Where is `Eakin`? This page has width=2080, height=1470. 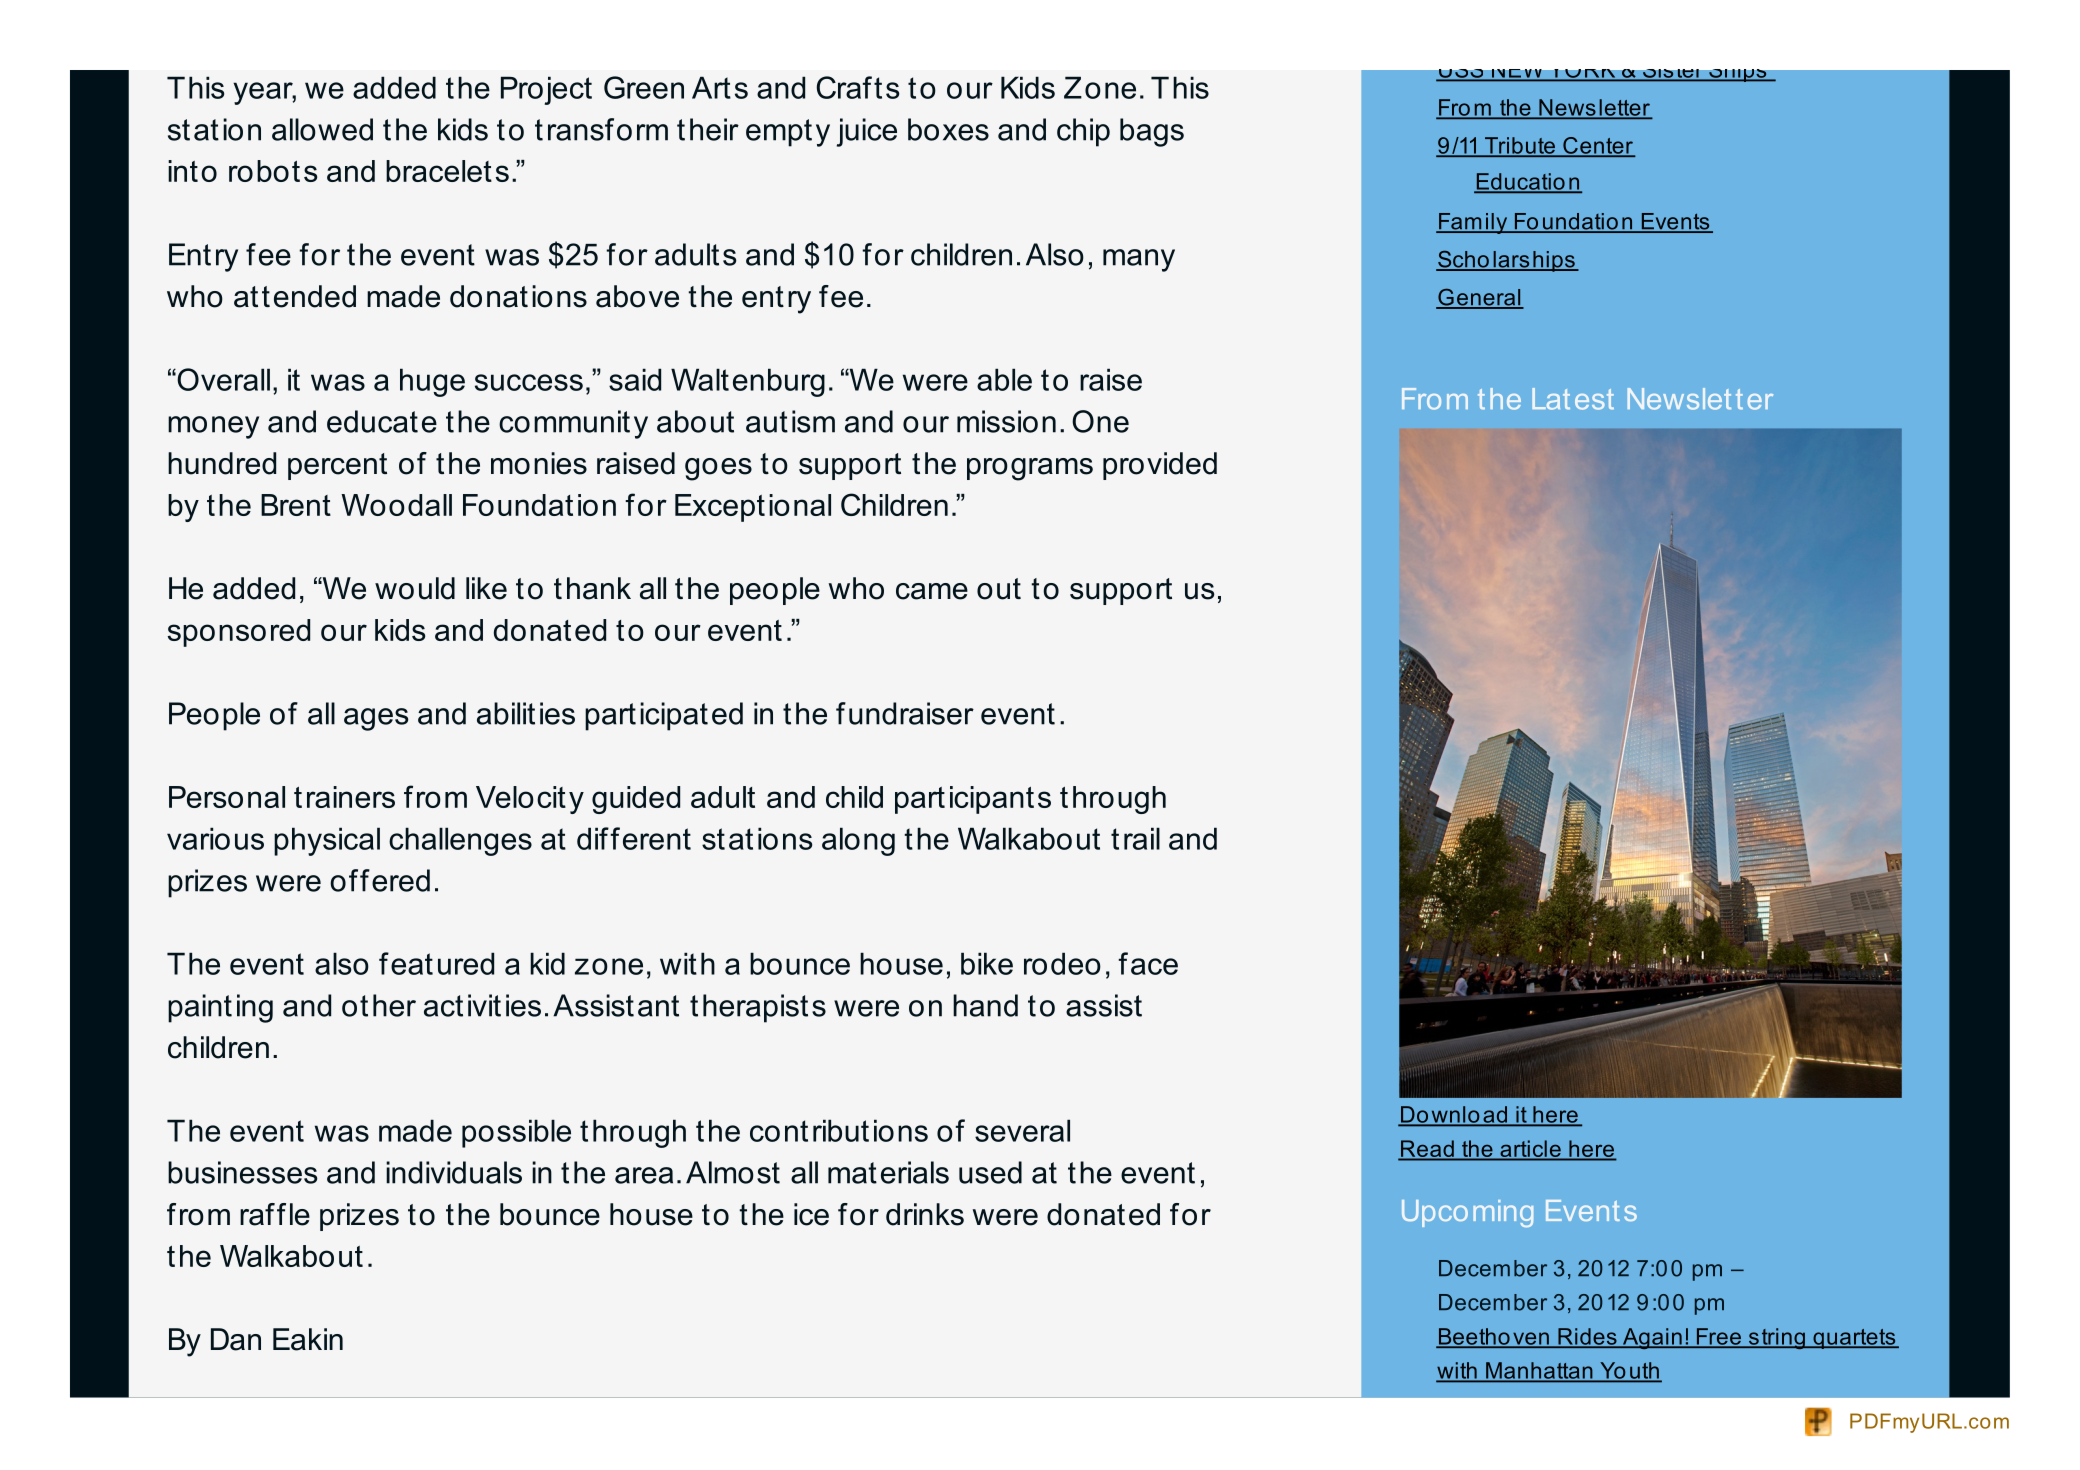
Eakin is located at coordinates (308, 1339).
